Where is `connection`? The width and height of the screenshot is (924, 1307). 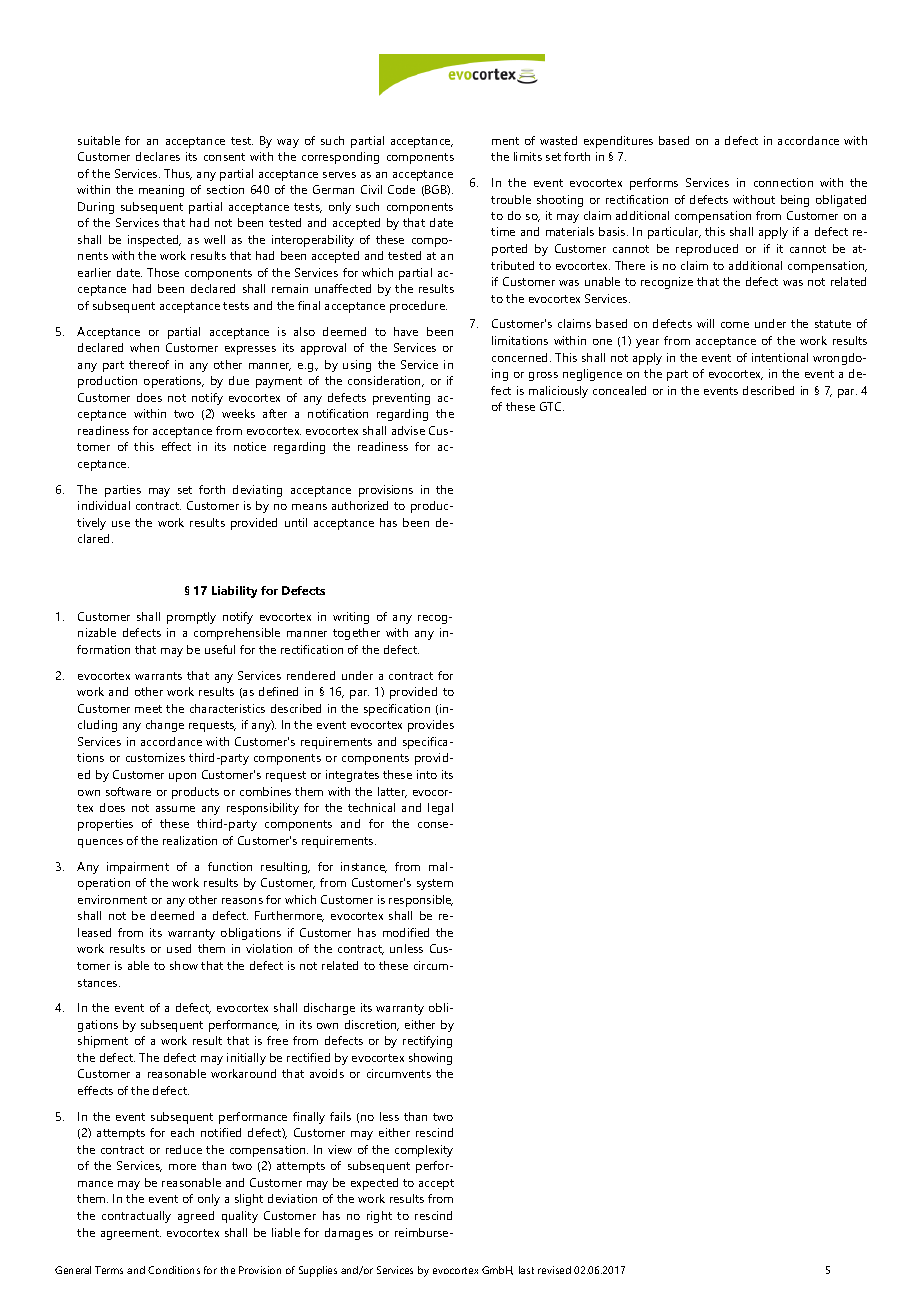
connection is located at coordinates (783, 182).
